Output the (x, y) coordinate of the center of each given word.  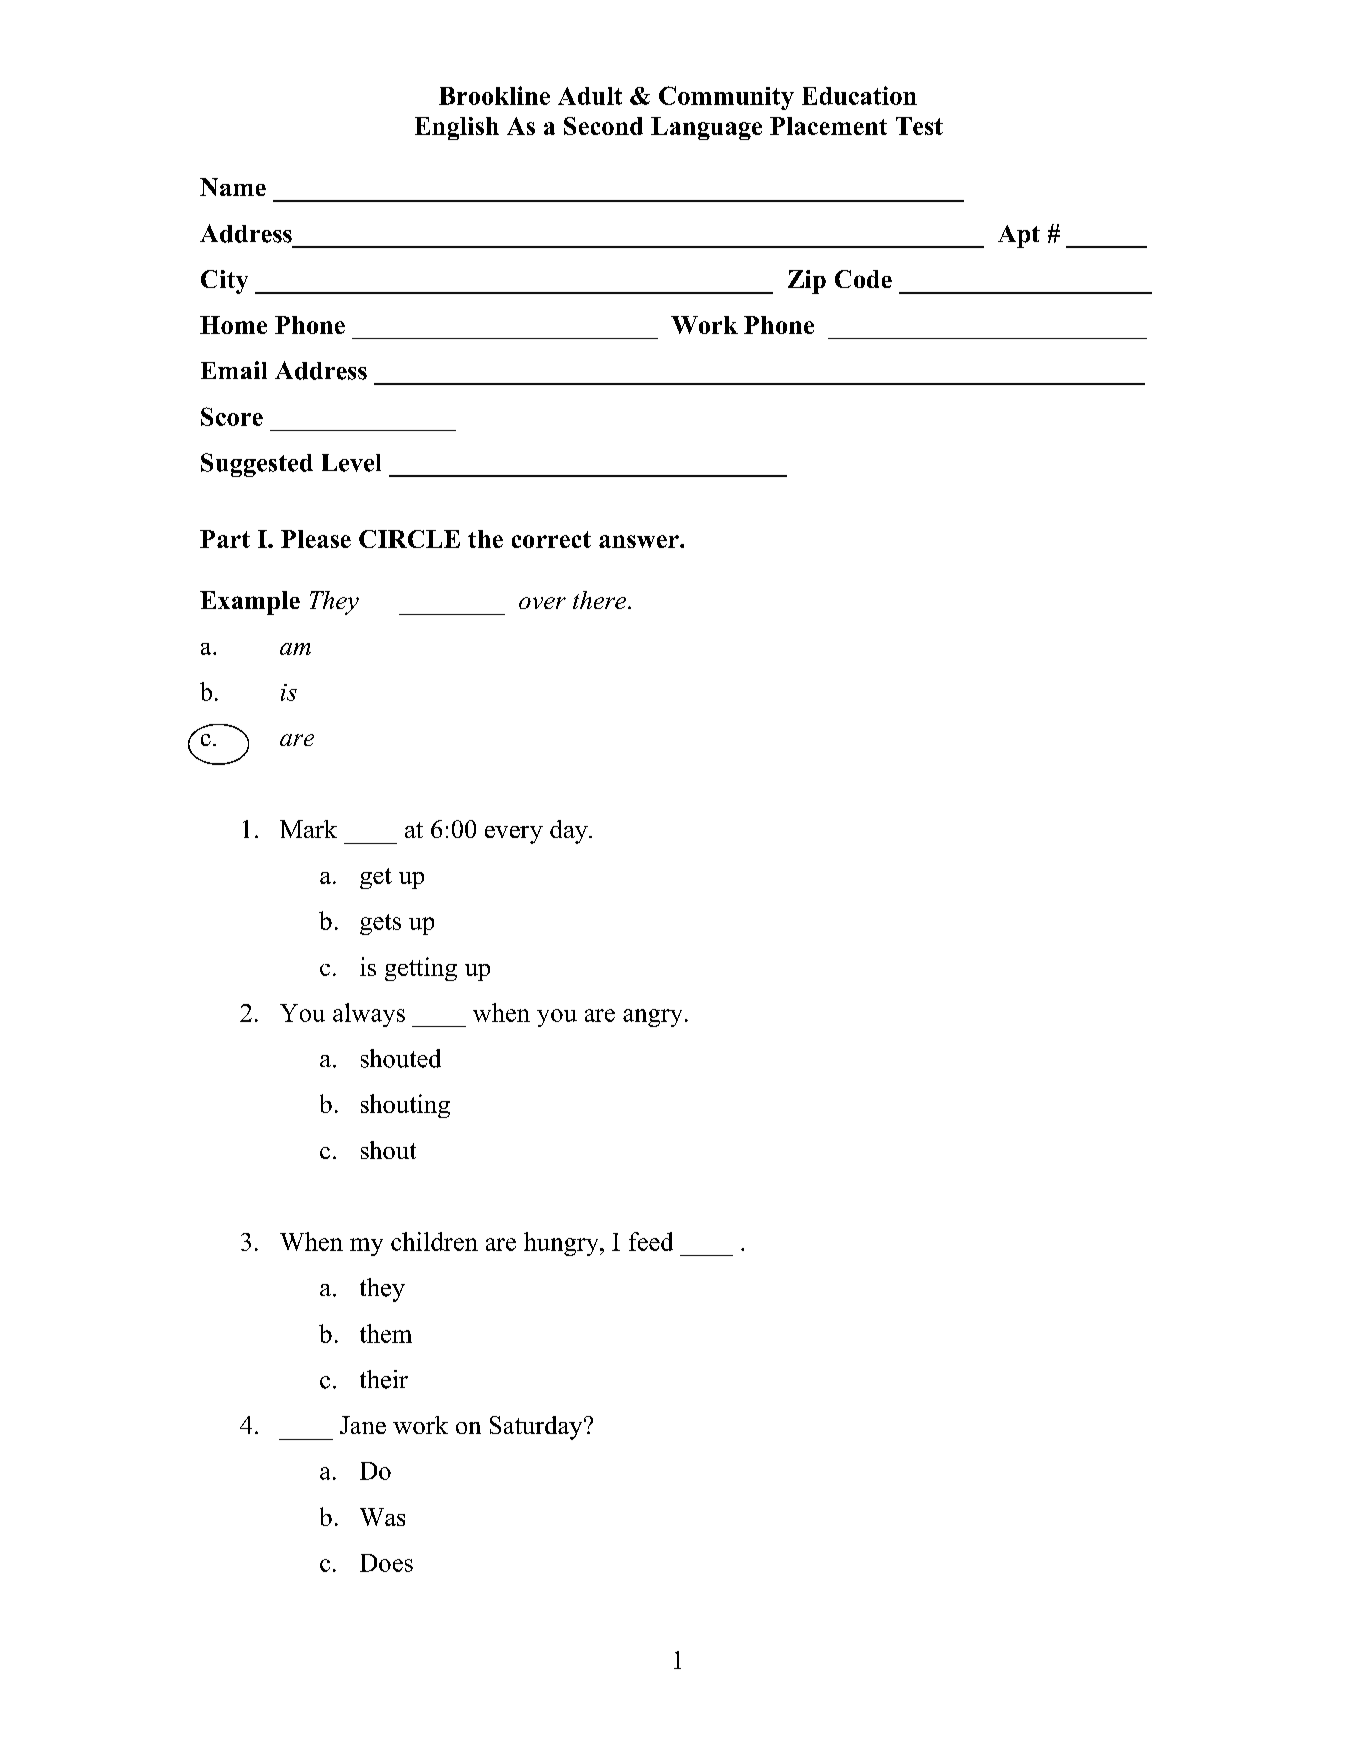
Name (233, 187)
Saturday (537, 1428)
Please (316, 539)
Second (603, 126)
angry (652, 1018)
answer (640, 541)
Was (382, 1517)
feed (651, 1241)
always (369, 1015)
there (599, 600)
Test (919, 126)
